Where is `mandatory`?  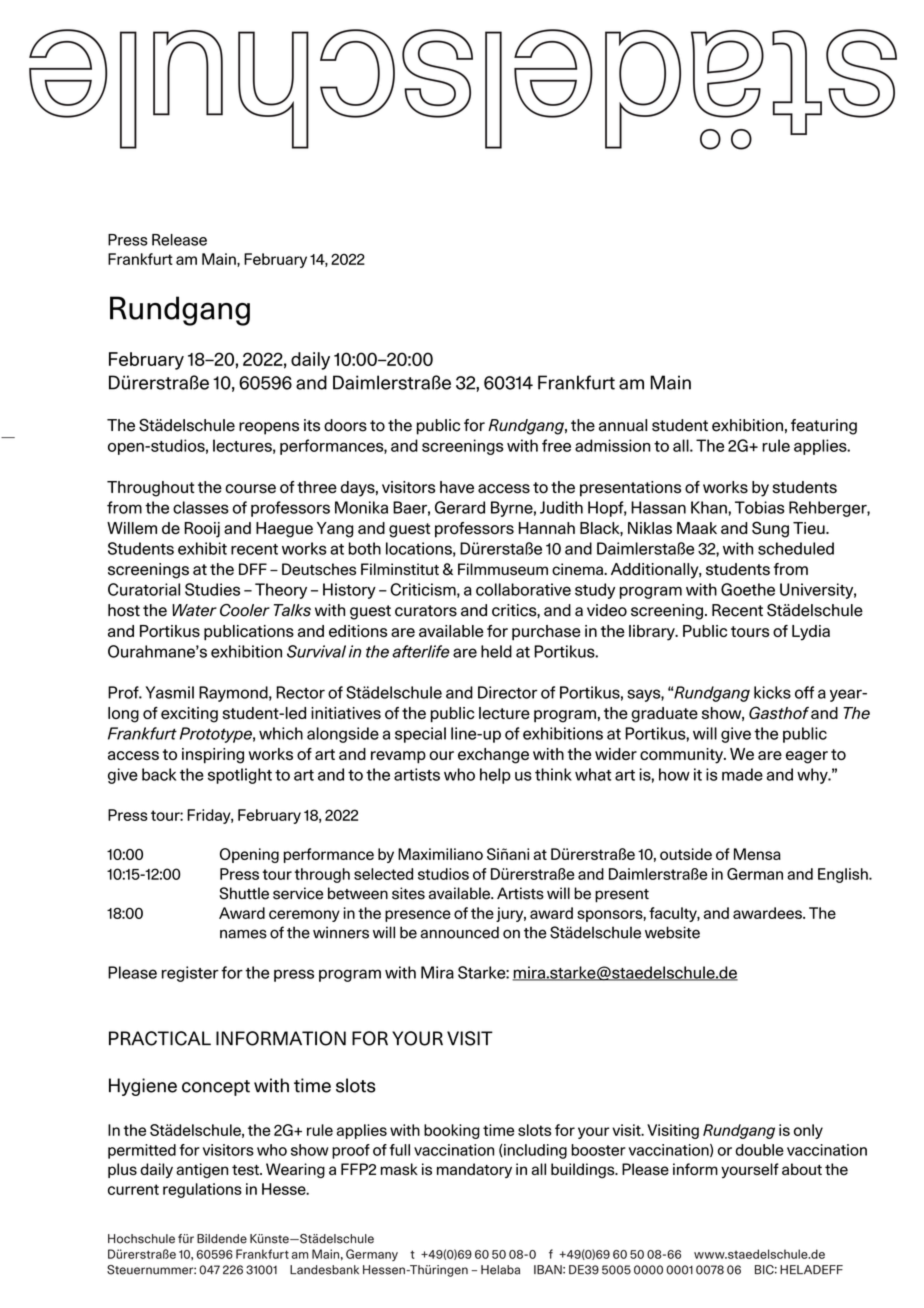 mandatory is located at coordinates (474, 1170).
